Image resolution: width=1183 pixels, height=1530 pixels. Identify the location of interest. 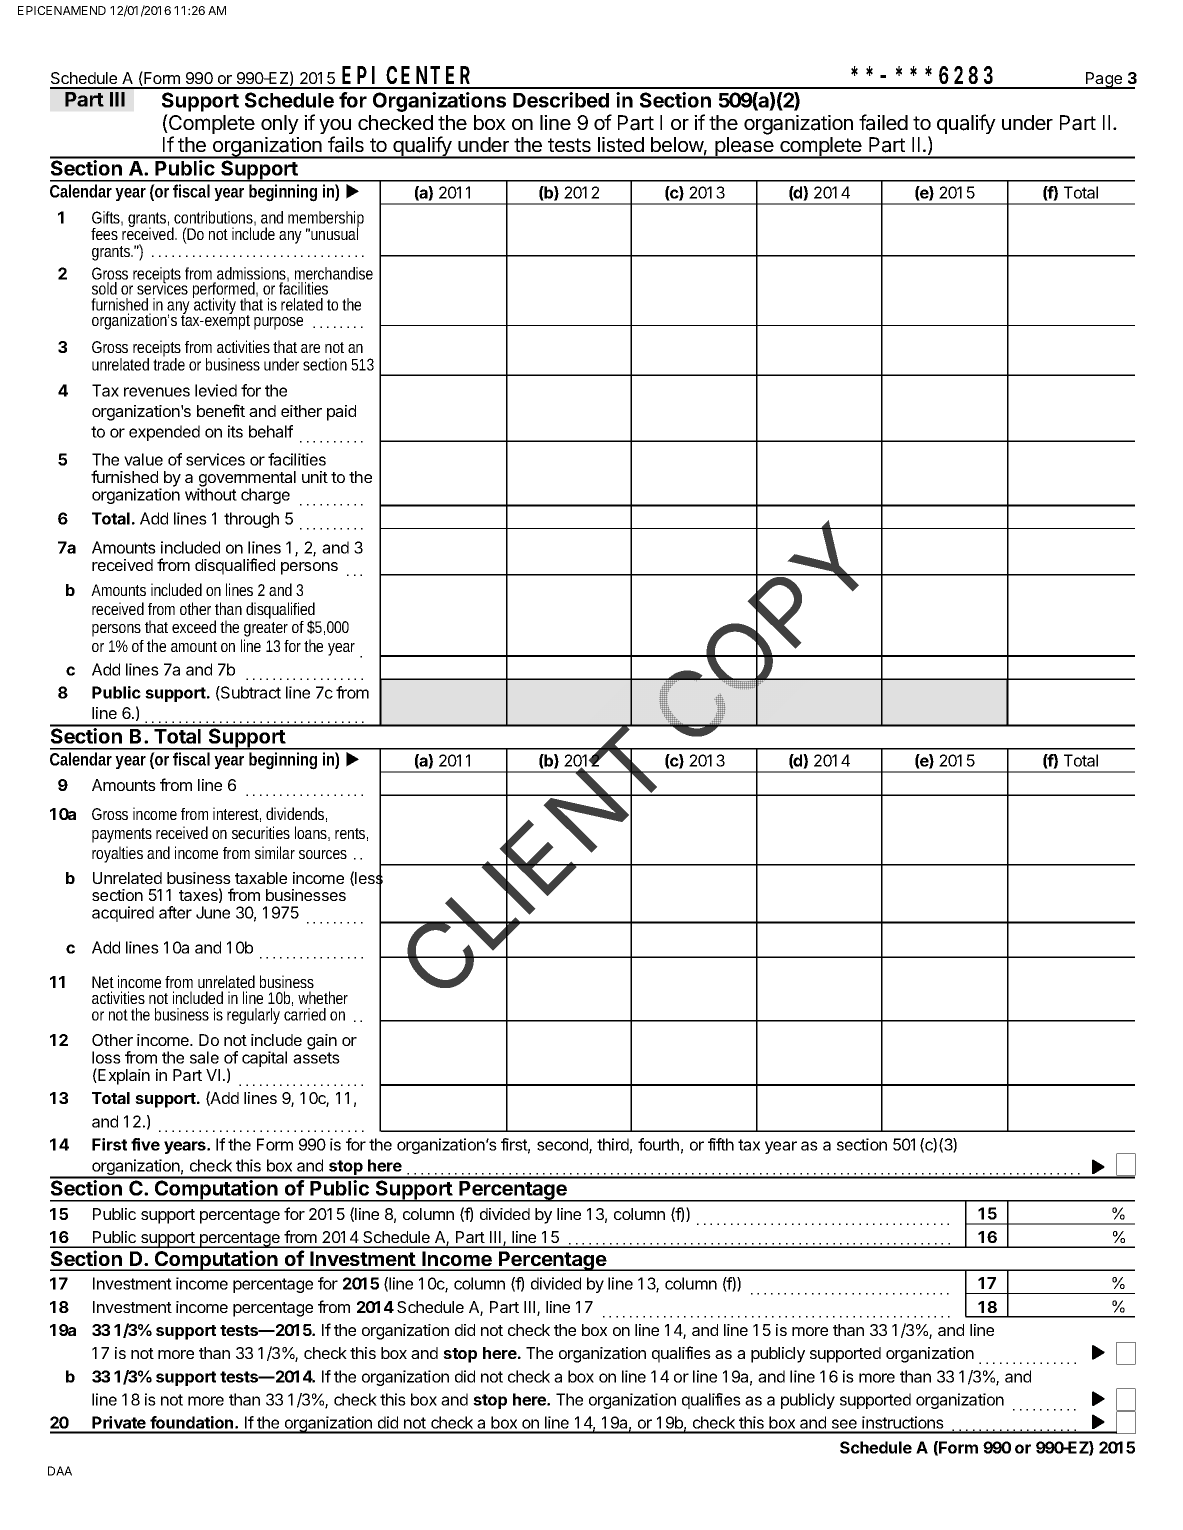
(237, 814).
